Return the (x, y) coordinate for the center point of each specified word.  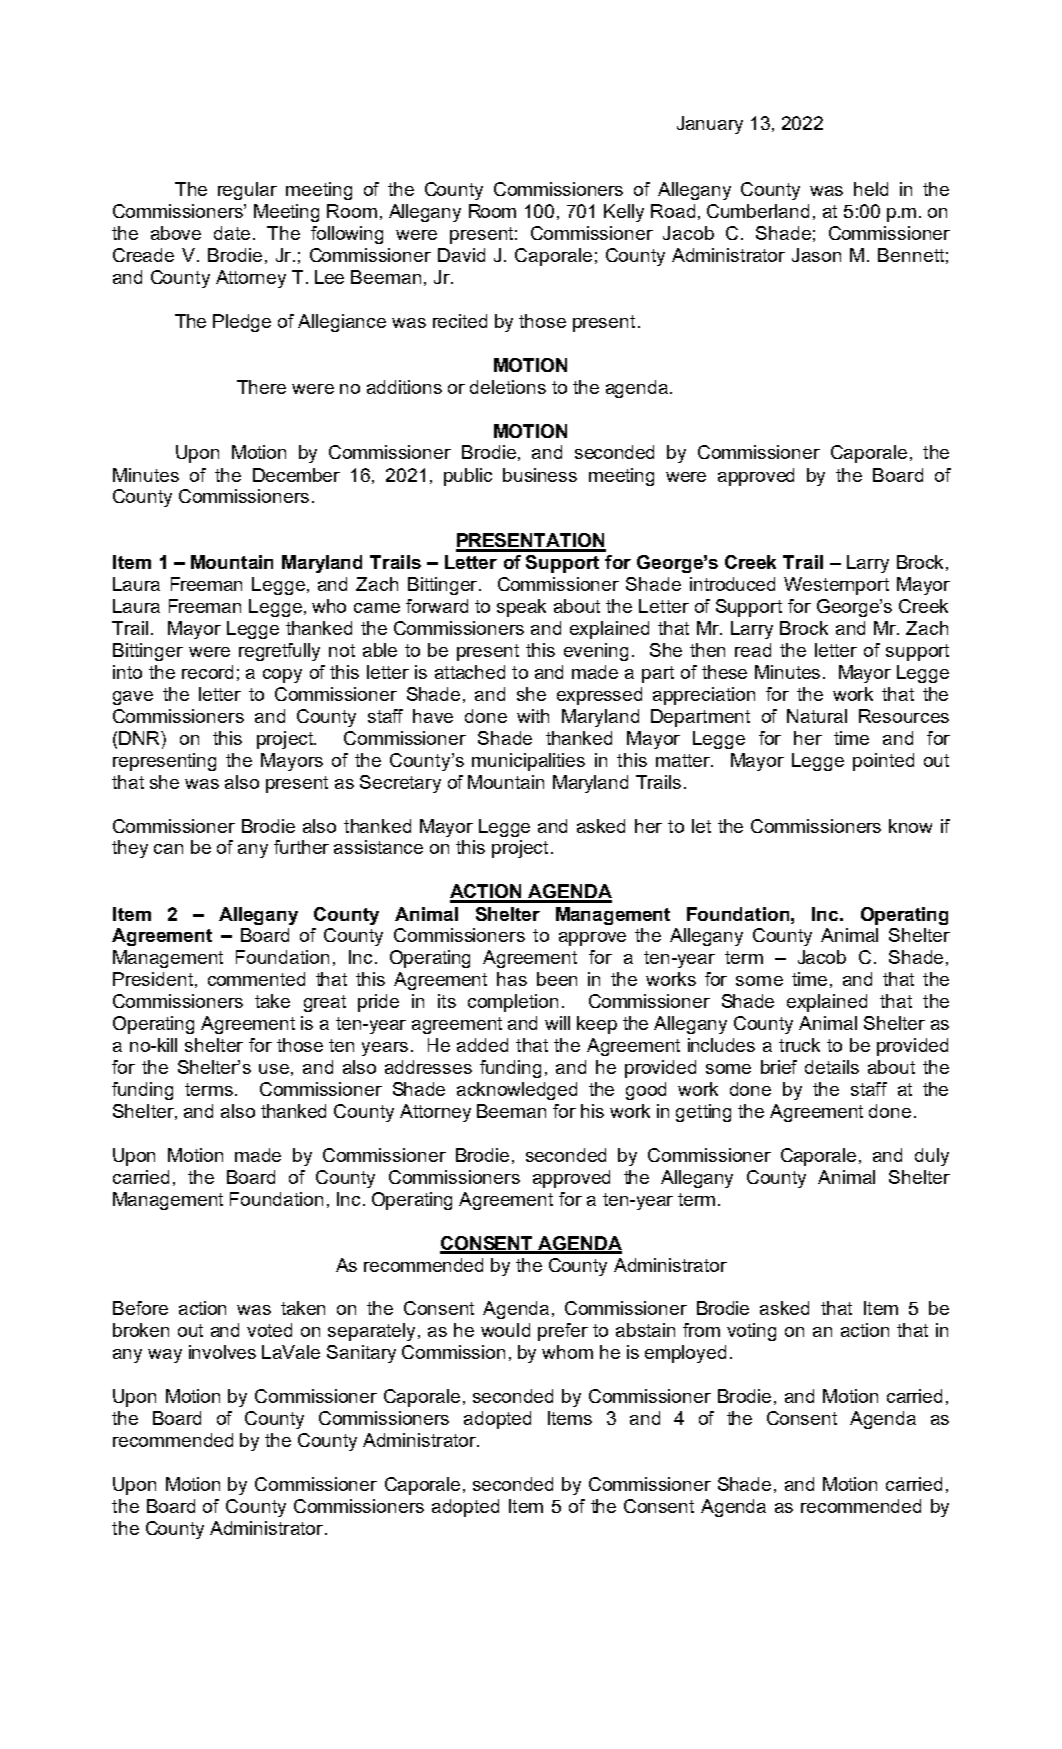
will (557, 1023)
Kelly (624, 213)
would (505, 1330)
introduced (732, 584)
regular (247, 191)
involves (222, 1352)
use (274, 1069)
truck (799, 1045)
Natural (817, 716)
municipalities (528, 762)
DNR (140, 738)
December (296, 475)
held (871, 189)
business (540, 475)
